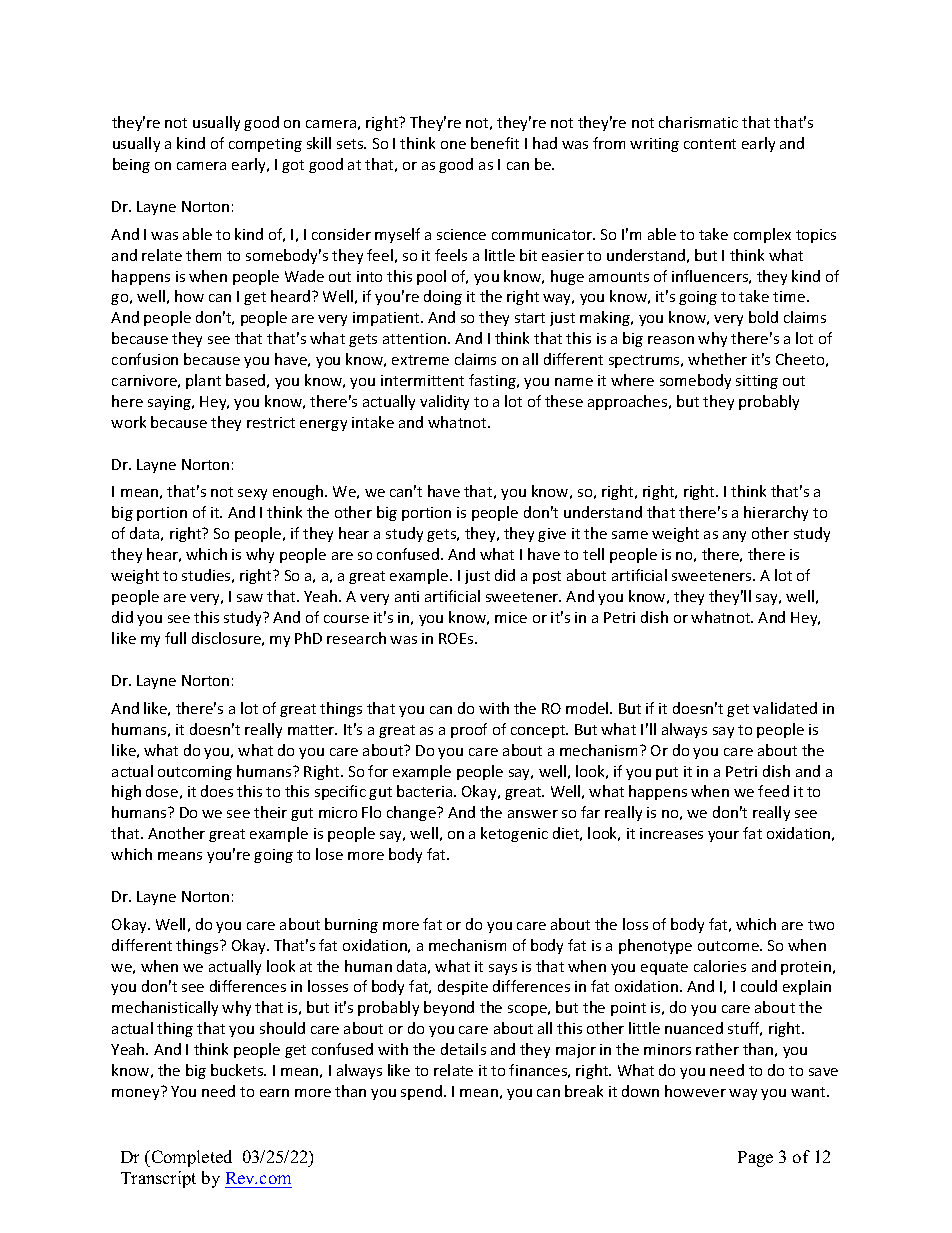 Image resolution: width=952 pixels, height=1233 pixels. Describe the element at coordinates (514, 834) in the page. I see `ketogenic` at that location.
